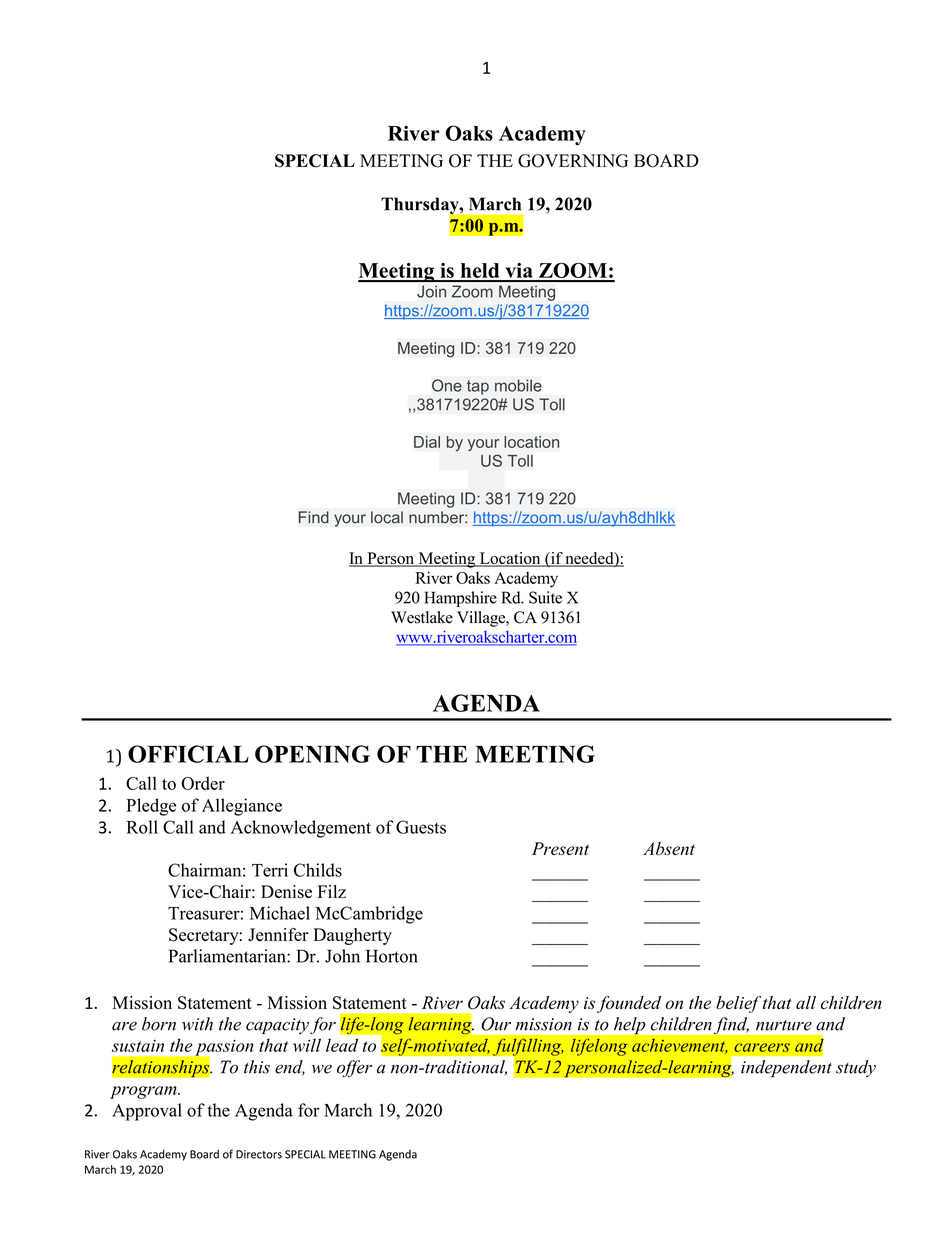 Image resolution: width=952 pixels, height=1233 pixels. What do you see at coordinates (431, 291) in the page?
I see `Join` at bounding box center [431, 291].
